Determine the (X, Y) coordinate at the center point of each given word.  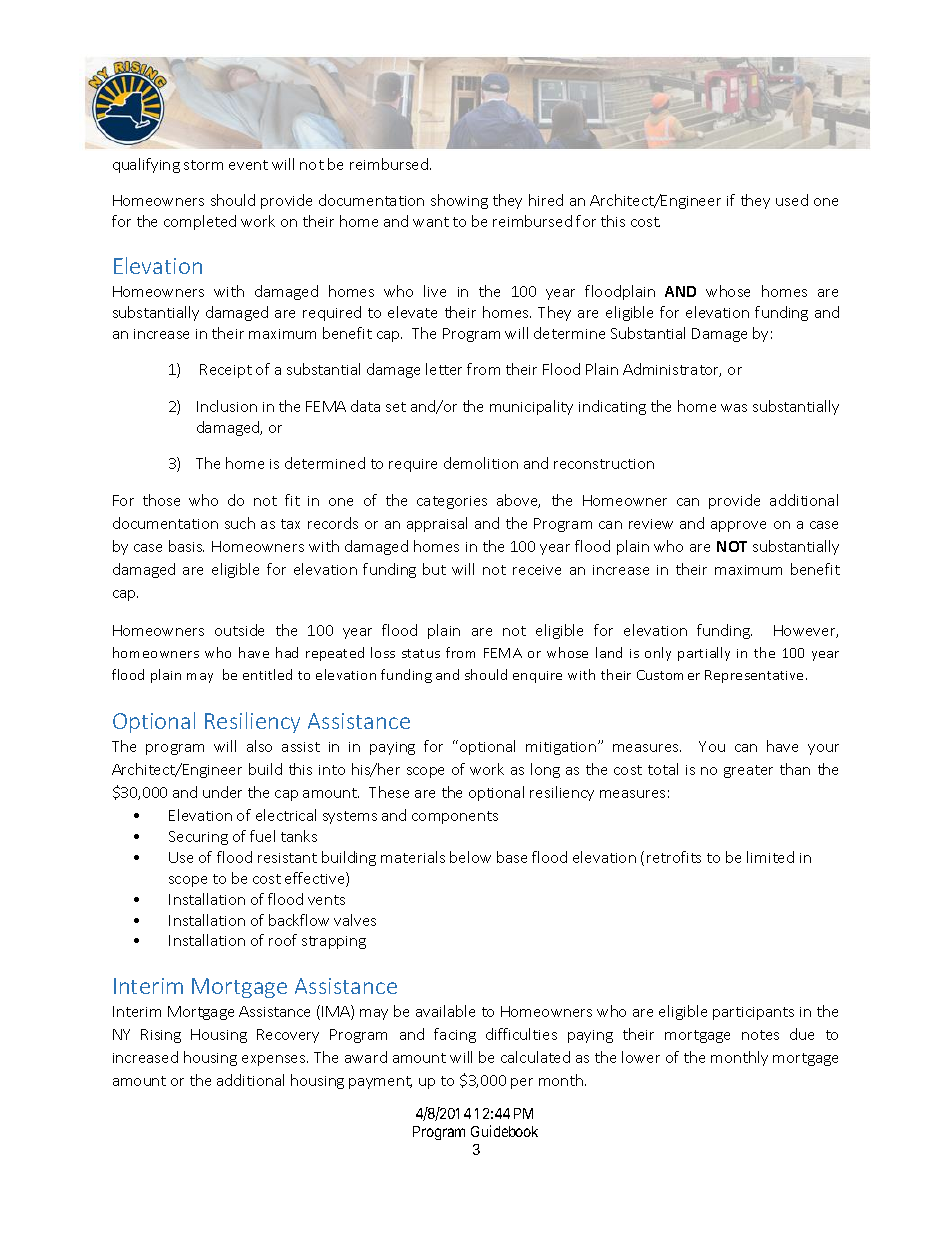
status (421, 653)
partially (704, 654)
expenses (275, 1060)
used (792, 200)
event (248, 165)
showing (459, 201)
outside (239, 630)
